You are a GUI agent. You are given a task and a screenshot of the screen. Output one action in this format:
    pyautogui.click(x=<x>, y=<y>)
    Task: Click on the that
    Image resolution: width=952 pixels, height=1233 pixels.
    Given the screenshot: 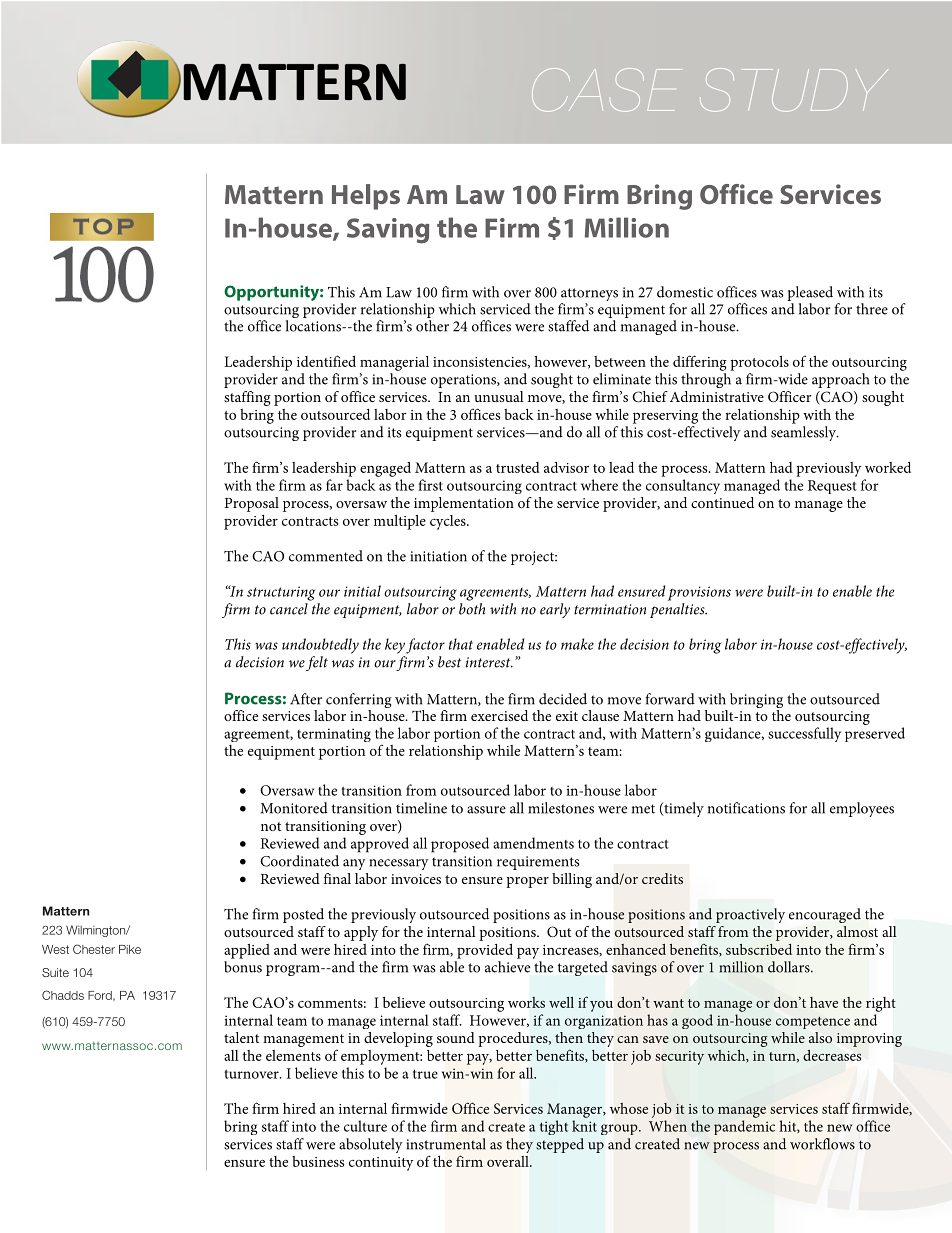 What is the action you would take?
    pyautogui.click(x=461, y=644)
